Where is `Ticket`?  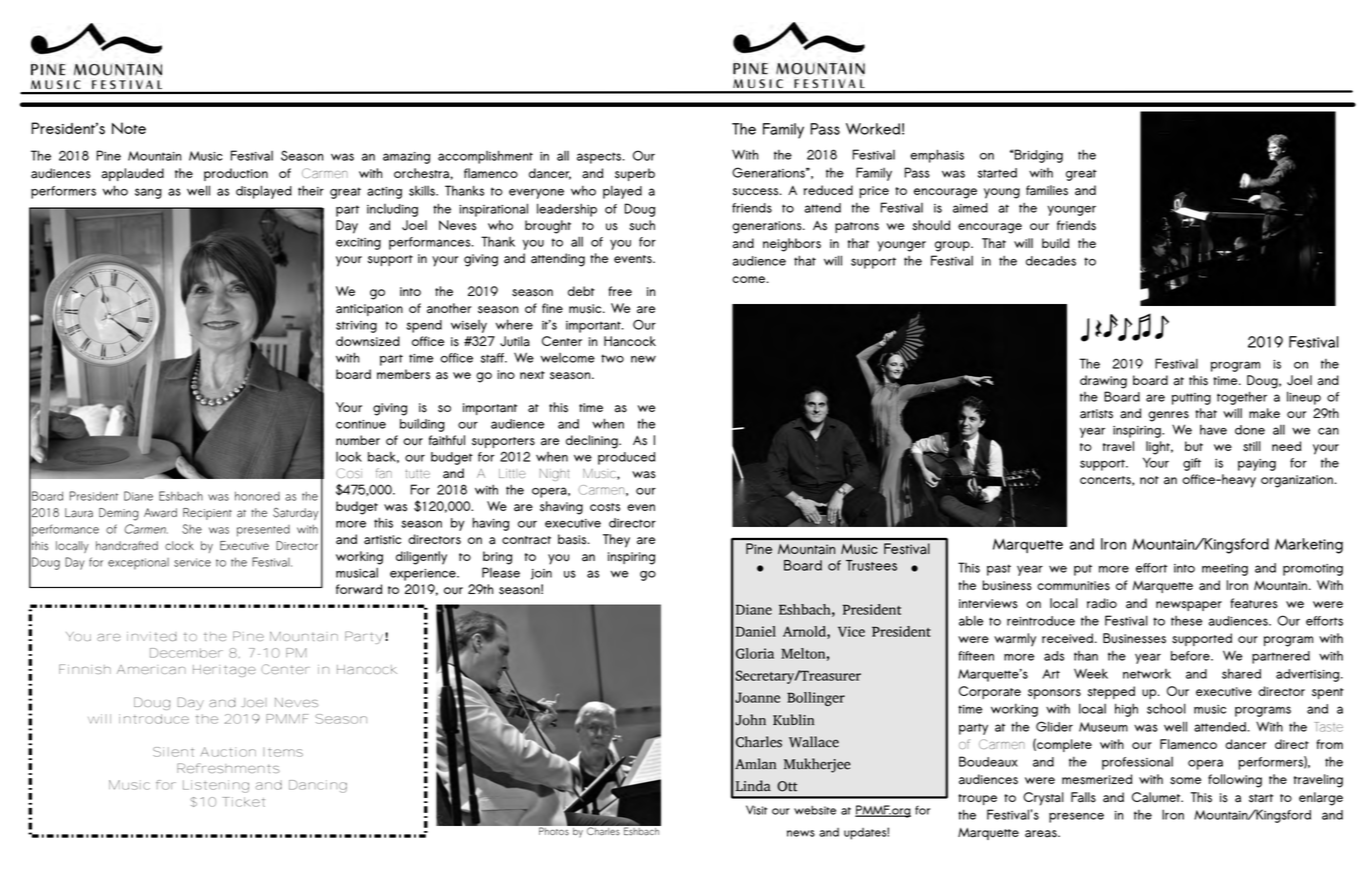
Ticket is located at coordinates (243, 802).
